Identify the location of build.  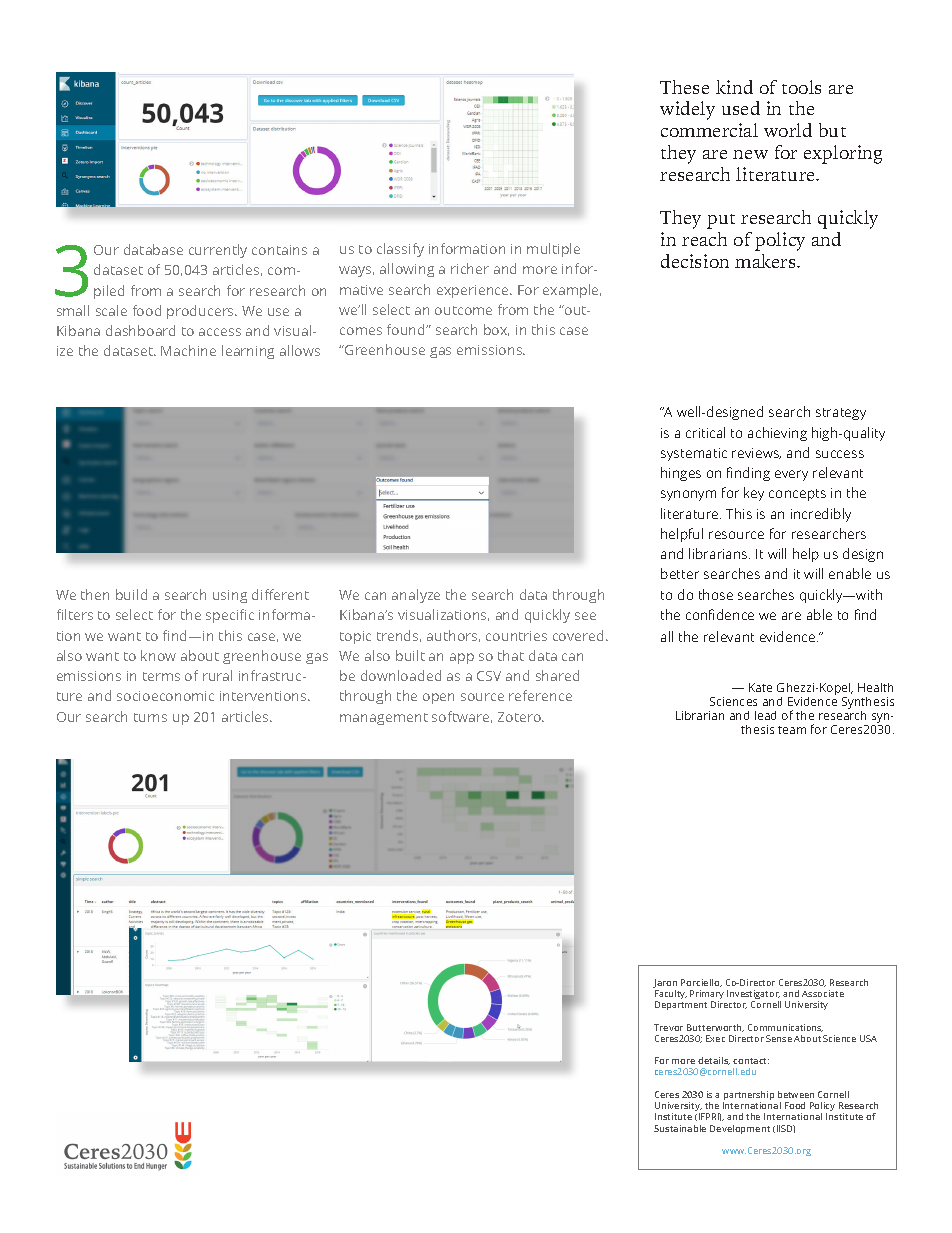
(131, 594).
